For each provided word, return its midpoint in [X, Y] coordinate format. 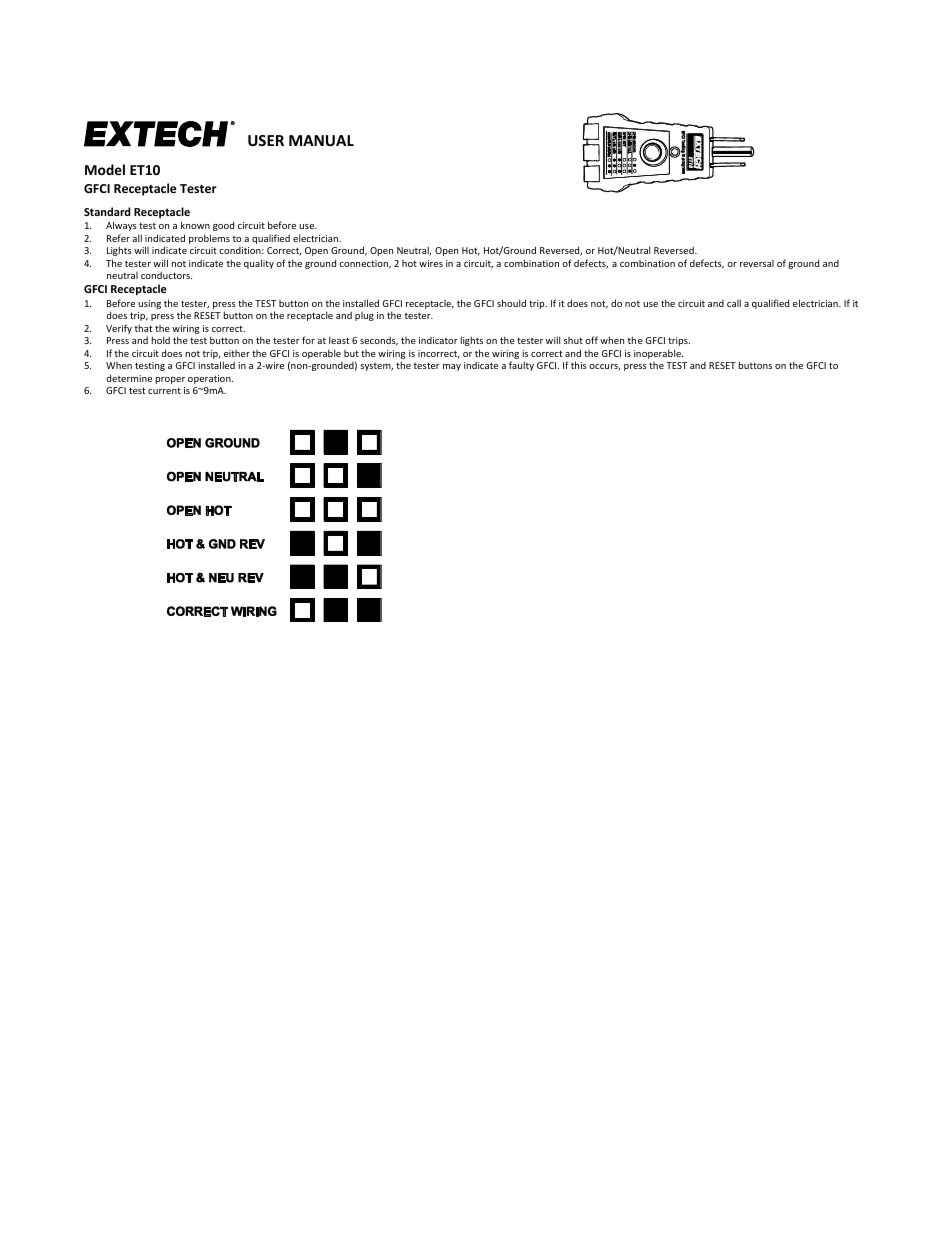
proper [170, 380]
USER [266, 140]
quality [259, 264]
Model [105, 169]
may [452, 367]
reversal [757, 263]
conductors [166, 275]
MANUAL [321, 140]
